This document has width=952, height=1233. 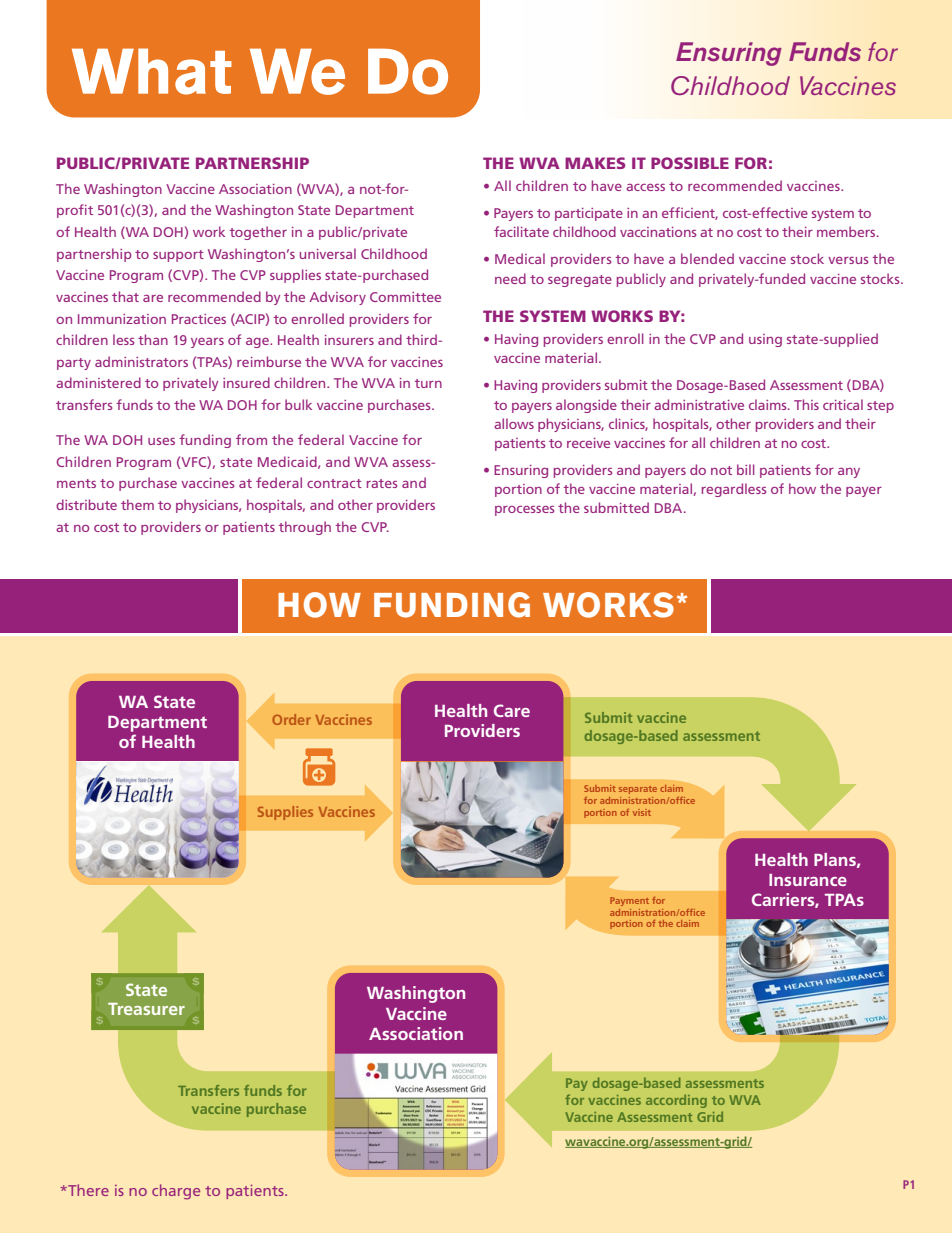 I want to click on charge, so click(x=176, y=1192).
